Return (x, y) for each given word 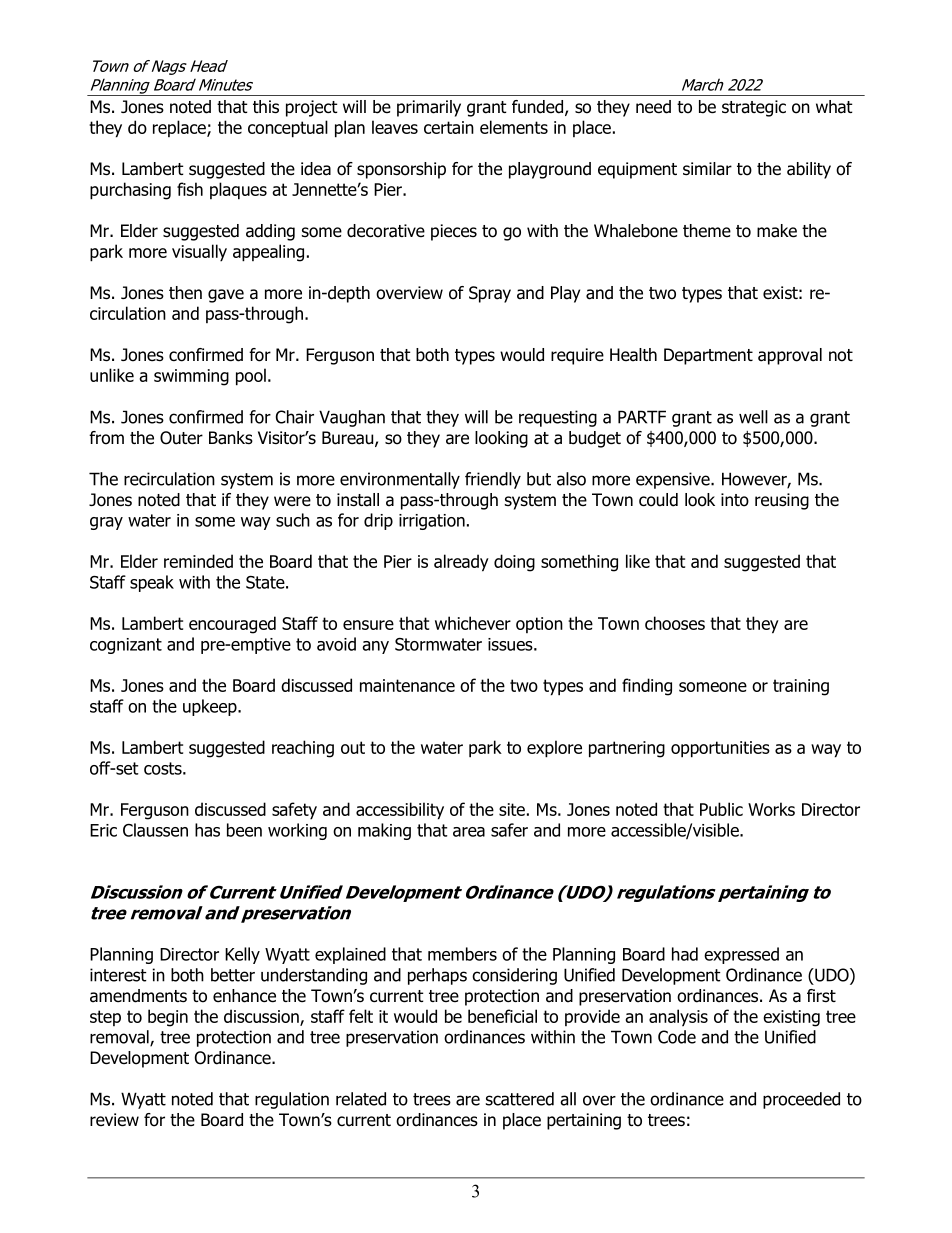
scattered (520, 1099)
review (114, 1120)
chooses (675, 623)
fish (190, 189)
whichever (473, 623)
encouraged (232, 625)
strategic (754, 108)
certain (449, 127)
